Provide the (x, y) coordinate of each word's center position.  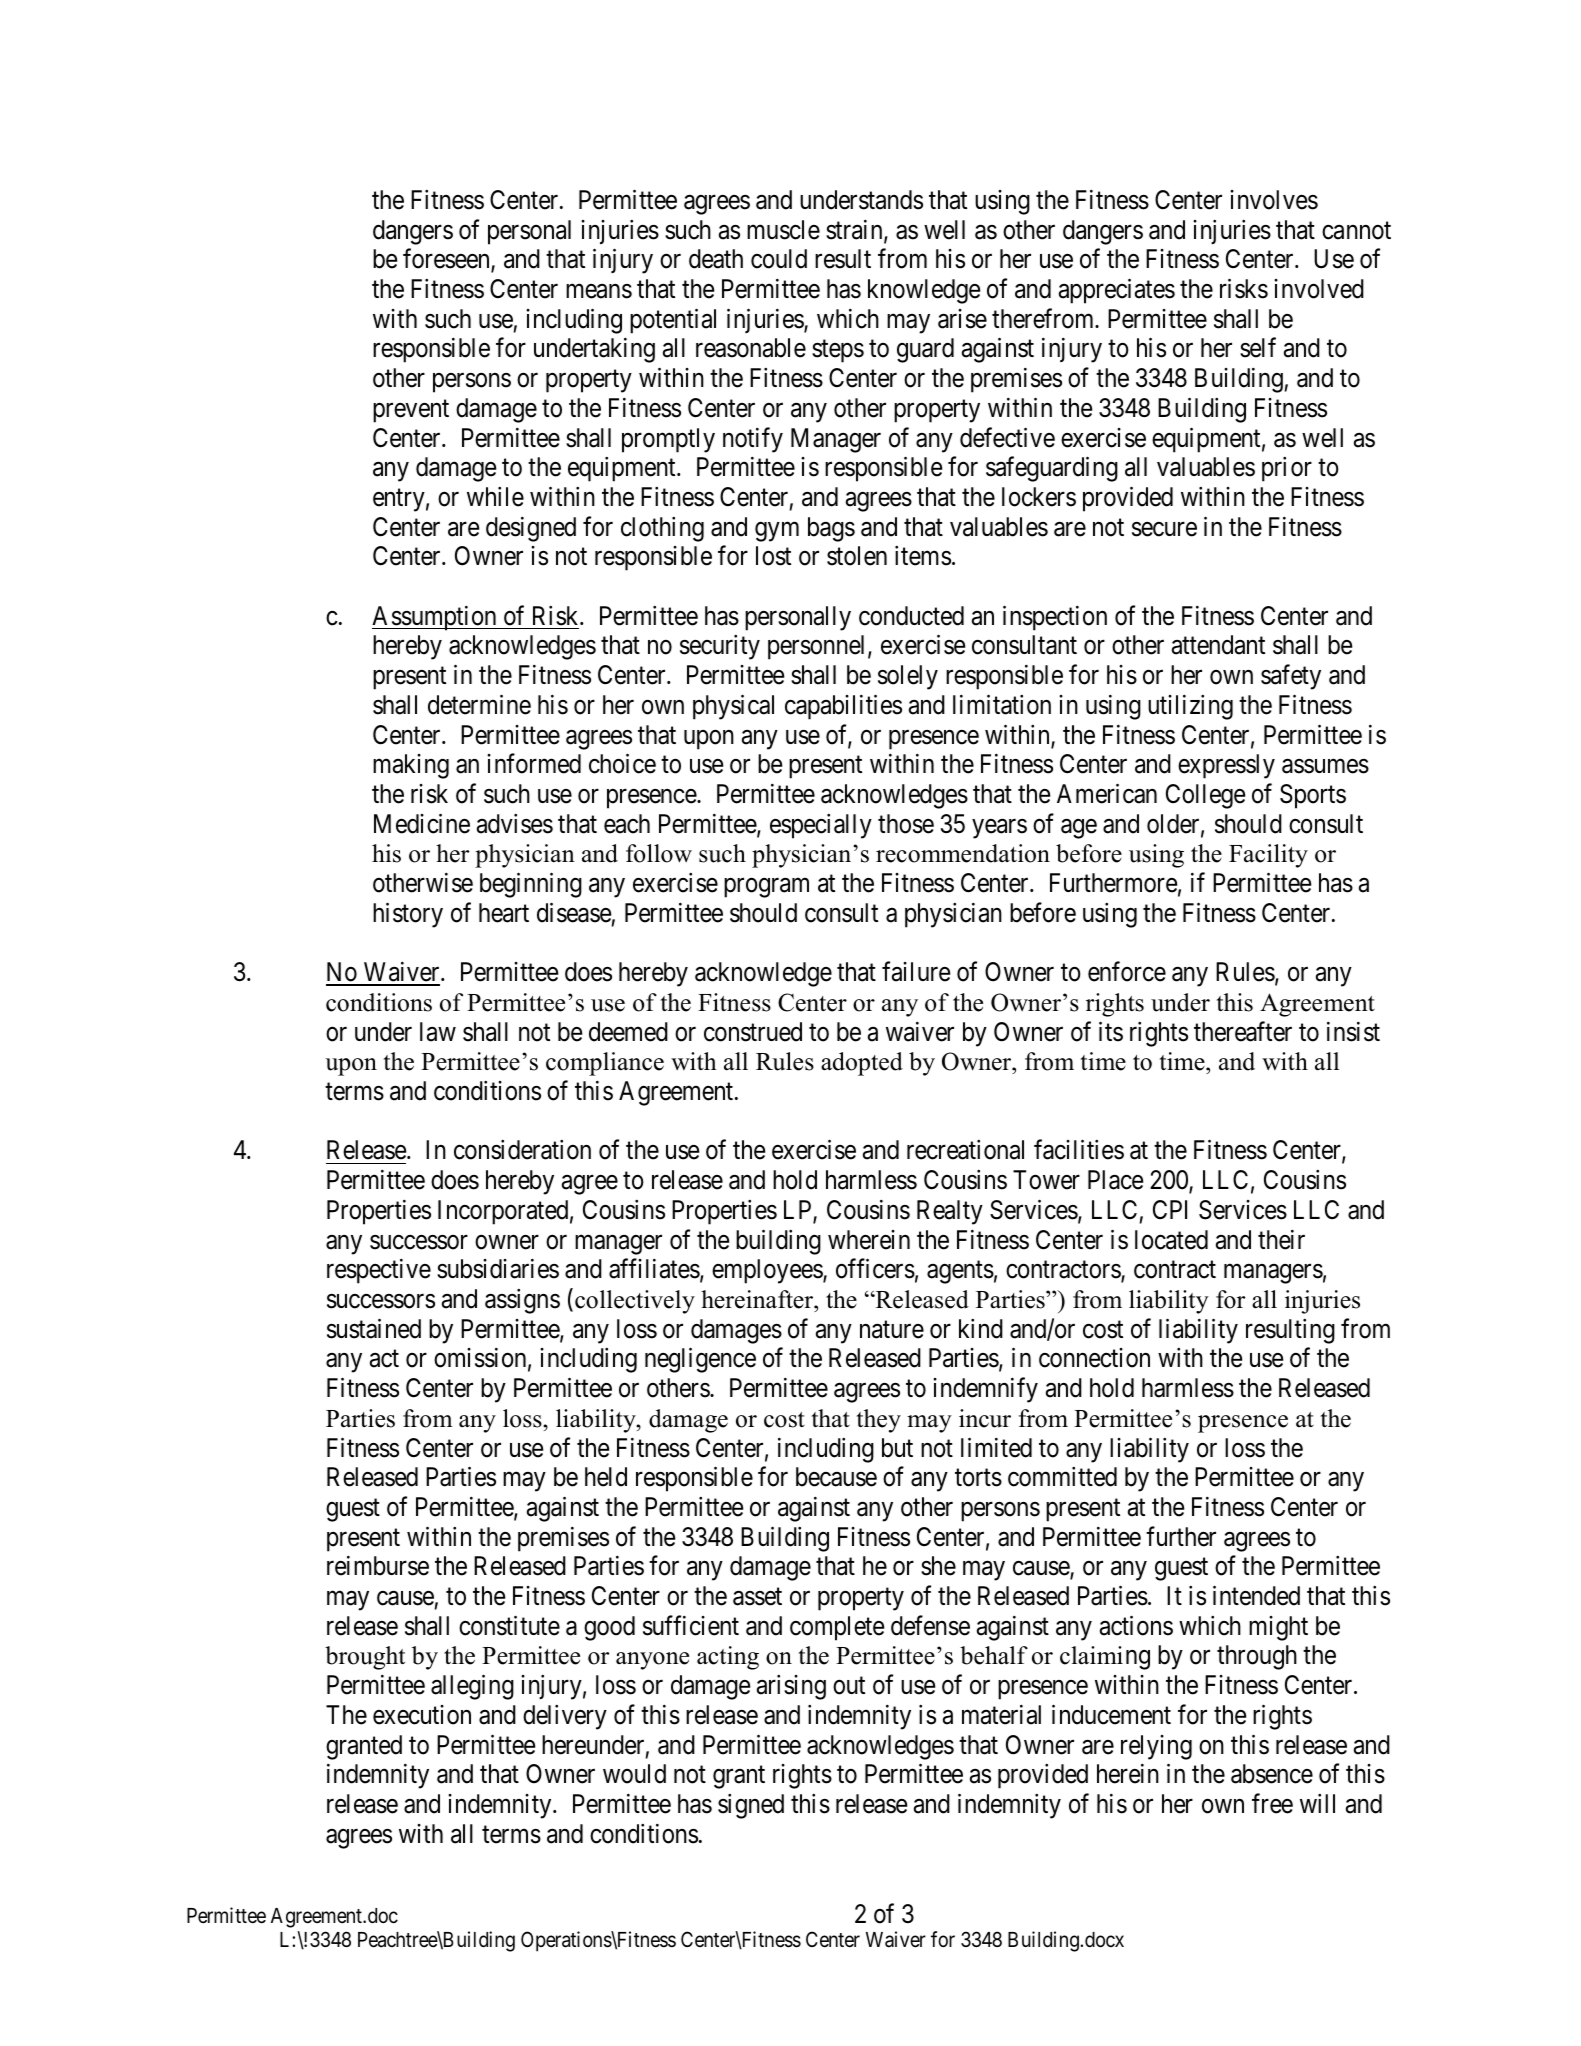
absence (1272, 1774)
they (879, 1421)
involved (1319, 289)
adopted (862, 1064)
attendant (1218, 645)
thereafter (1243, 1031)
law (438, 1032)
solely (908, 677)
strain (855, 230)
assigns (522, 1301)
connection (1094, 1358)
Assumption (435, 618)
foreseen (447, 260)
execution (422, 1715)
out (849, 1686)
